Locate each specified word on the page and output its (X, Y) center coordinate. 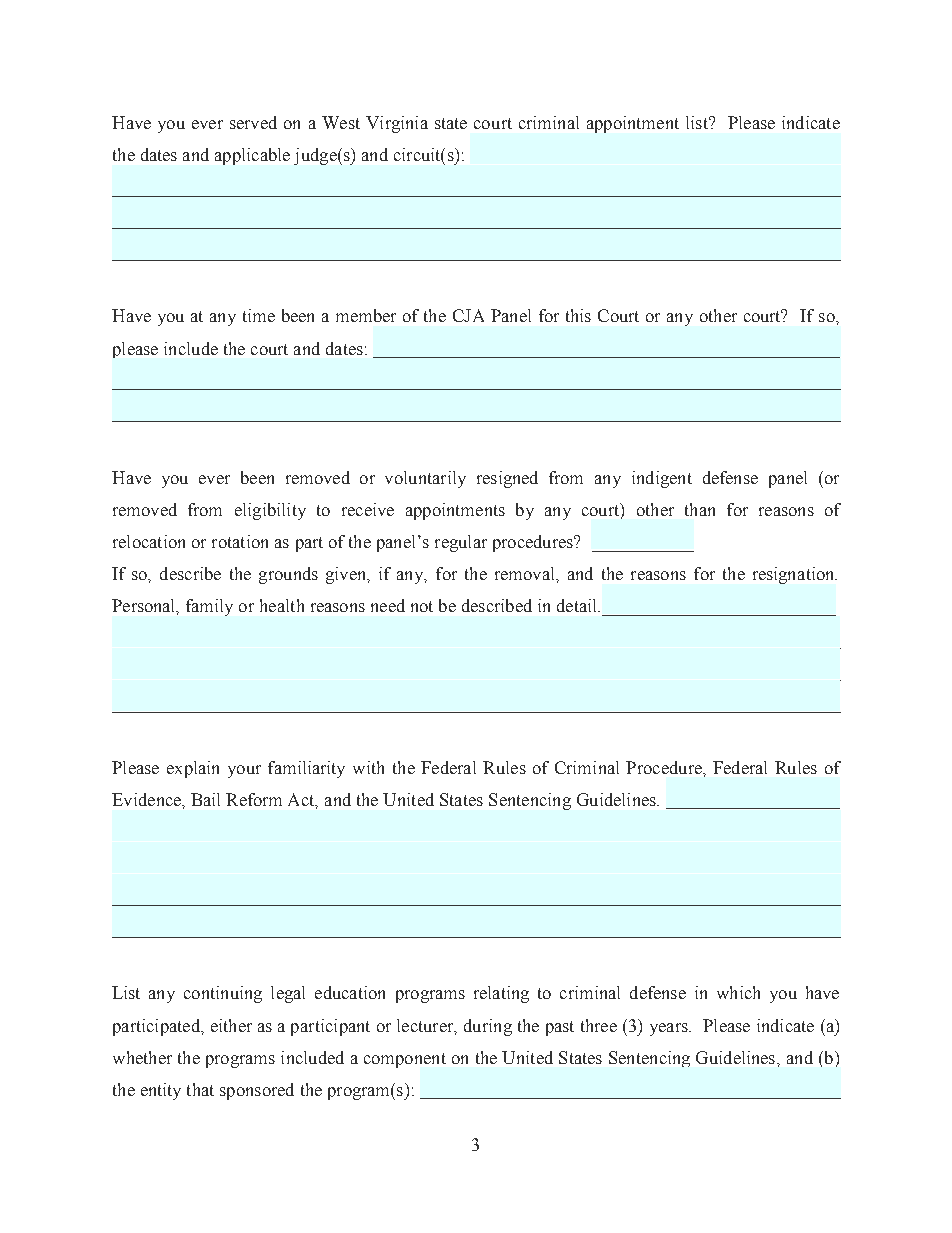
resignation (795, 575)
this (578, 315)
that (200, 1089)
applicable (252, 156)
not (422, 606)
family (209, 607)
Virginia (397, 124)
